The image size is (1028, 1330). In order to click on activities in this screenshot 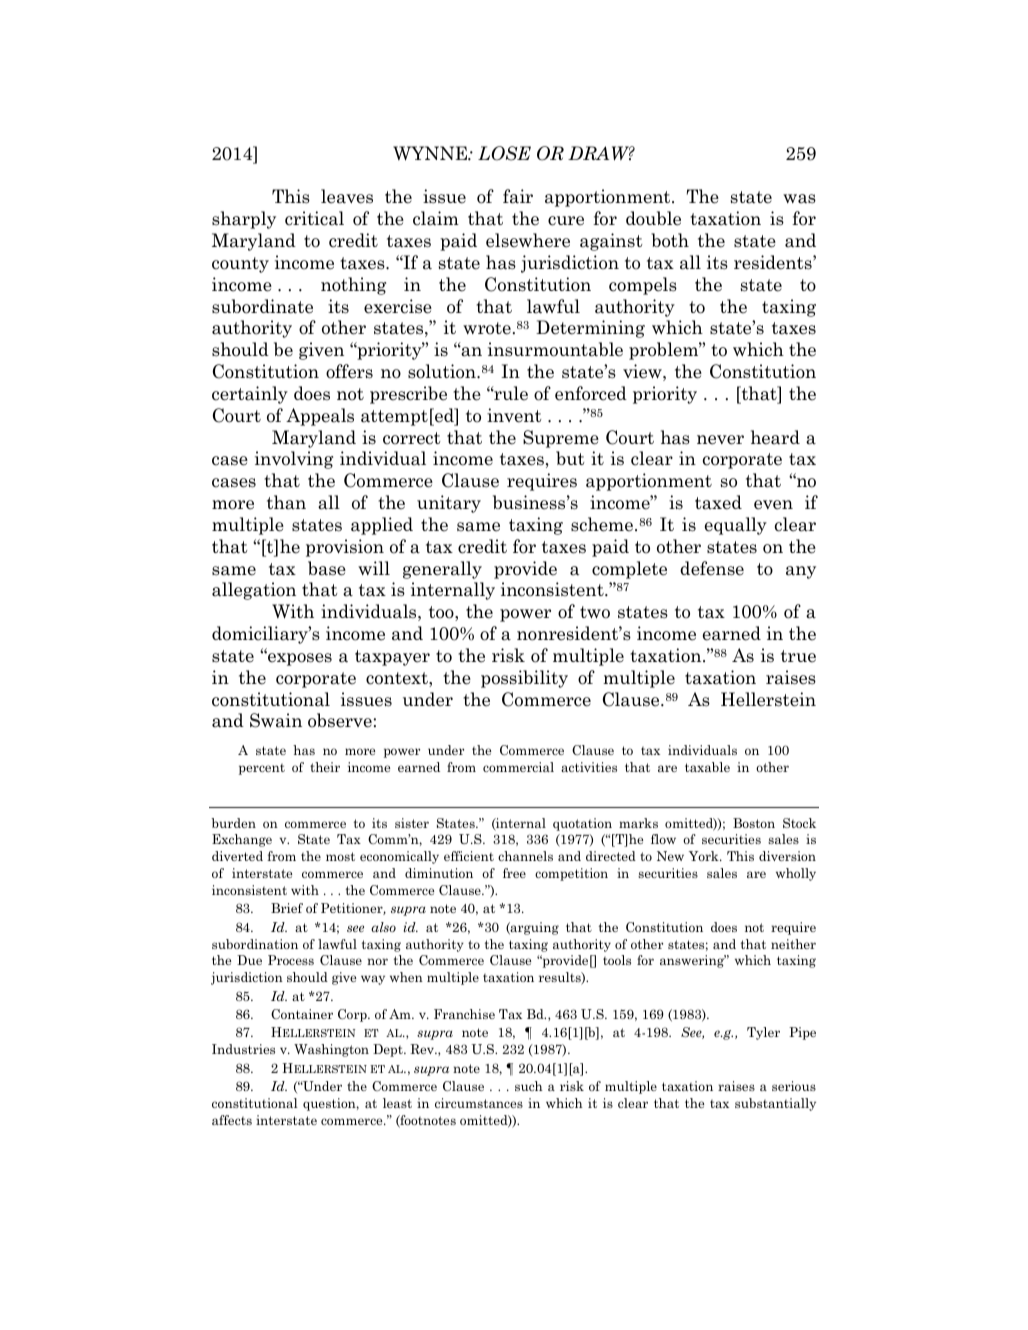, I will do `click(589, 767)`.
